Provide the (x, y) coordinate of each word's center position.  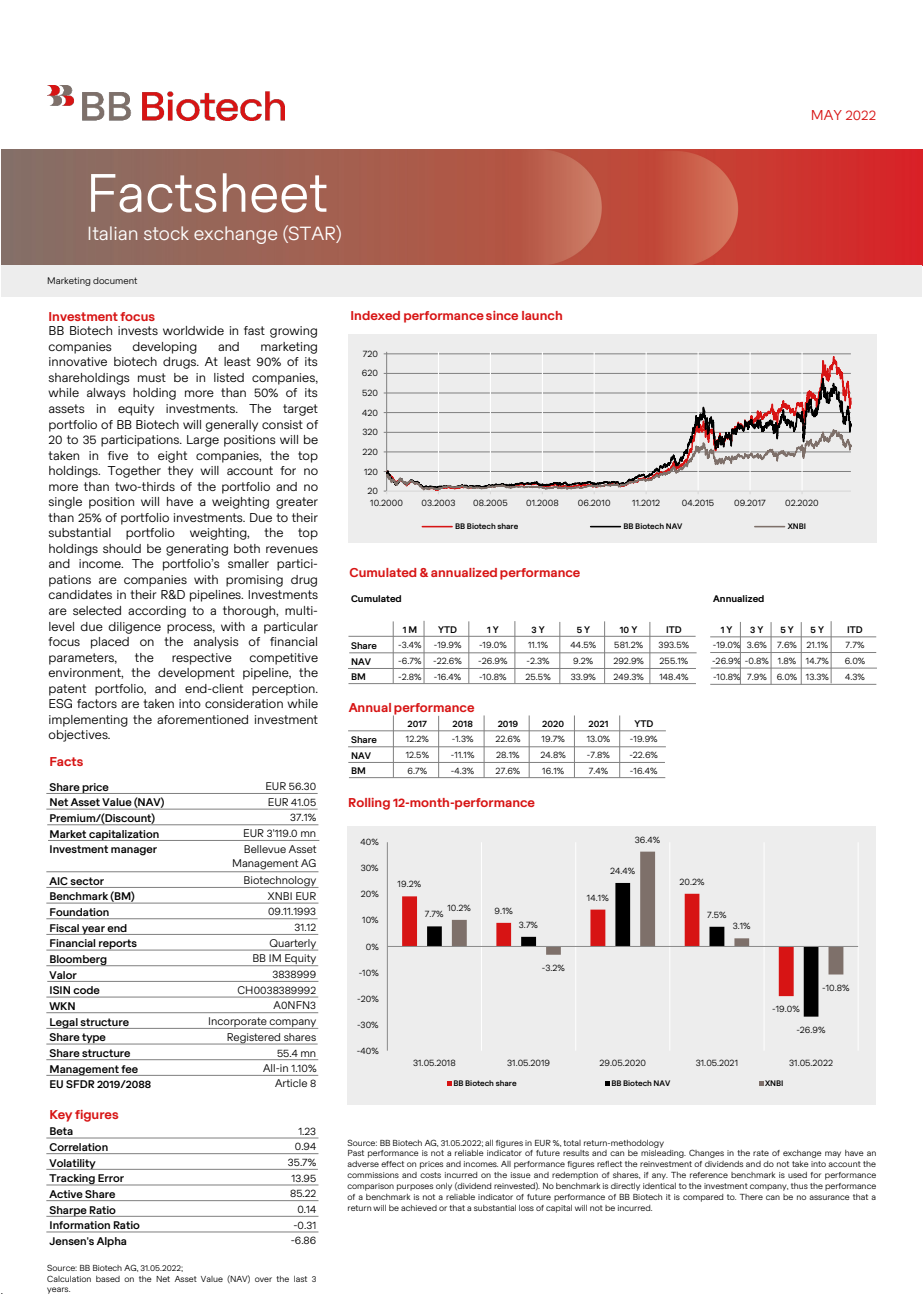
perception (284, 690)
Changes (706, 1153)
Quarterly (293, 945)
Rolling (369, 804)
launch (542, 315)
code (86, 991)
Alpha (111, 1242)
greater (297, 503)
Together (134, 472)
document (115, 280)
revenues (292, 549)
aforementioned (202, 719)
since (502, 315)
